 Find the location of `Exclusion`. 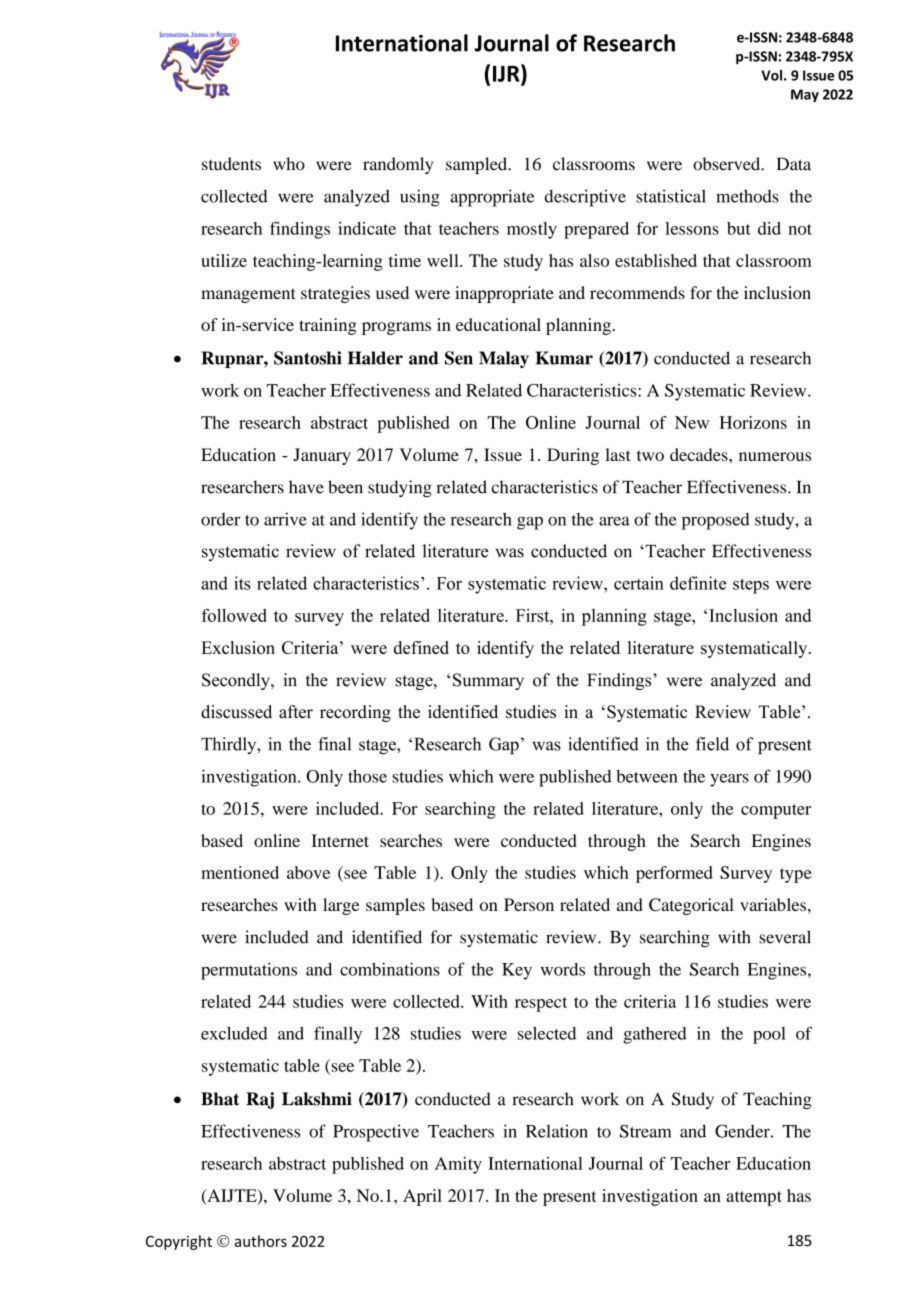

Exclusion is located at coordinates (238, 647).
